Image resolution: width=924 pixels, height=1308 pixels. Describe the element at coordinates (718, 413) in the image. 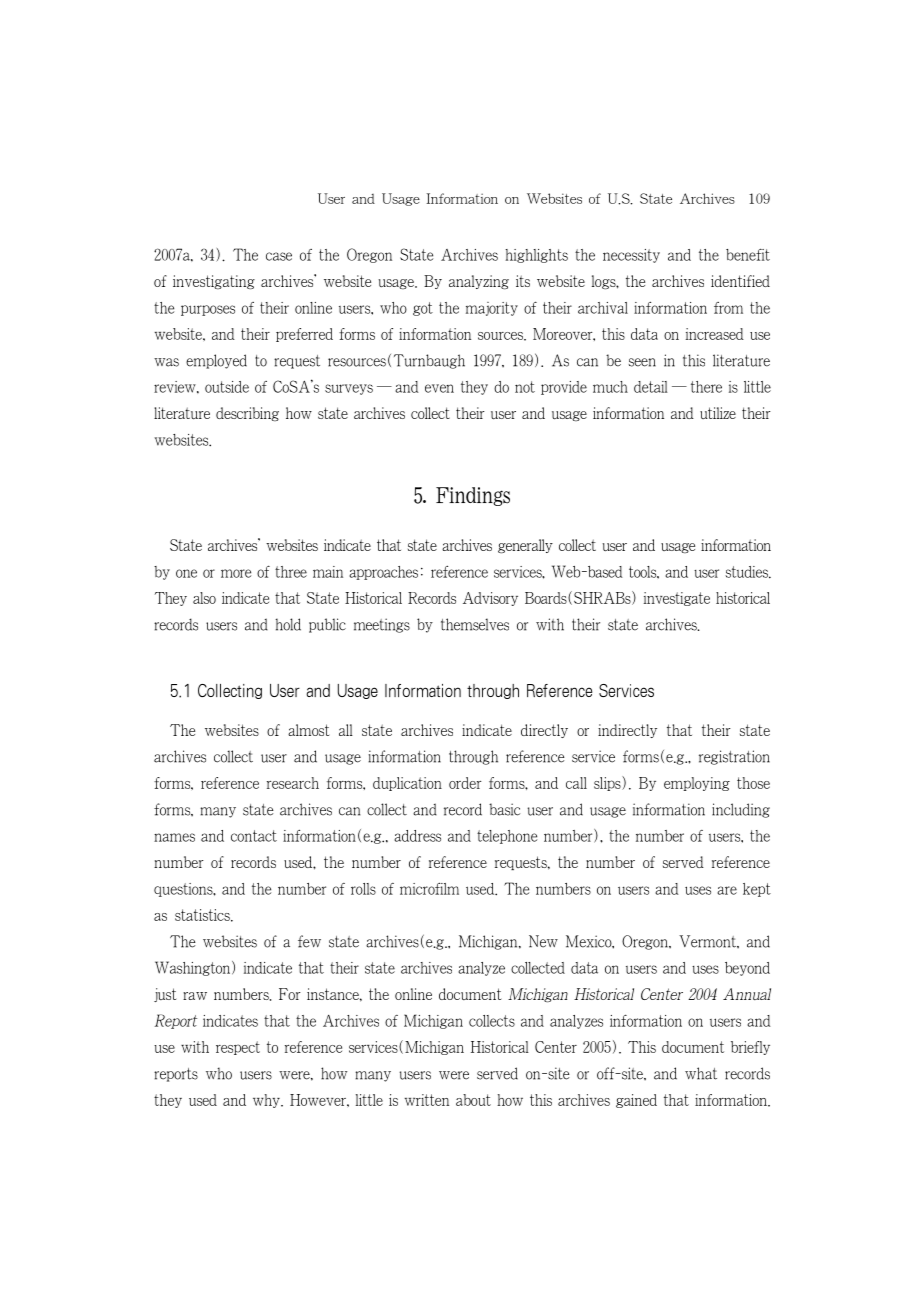

I see `utilize` at that location.
